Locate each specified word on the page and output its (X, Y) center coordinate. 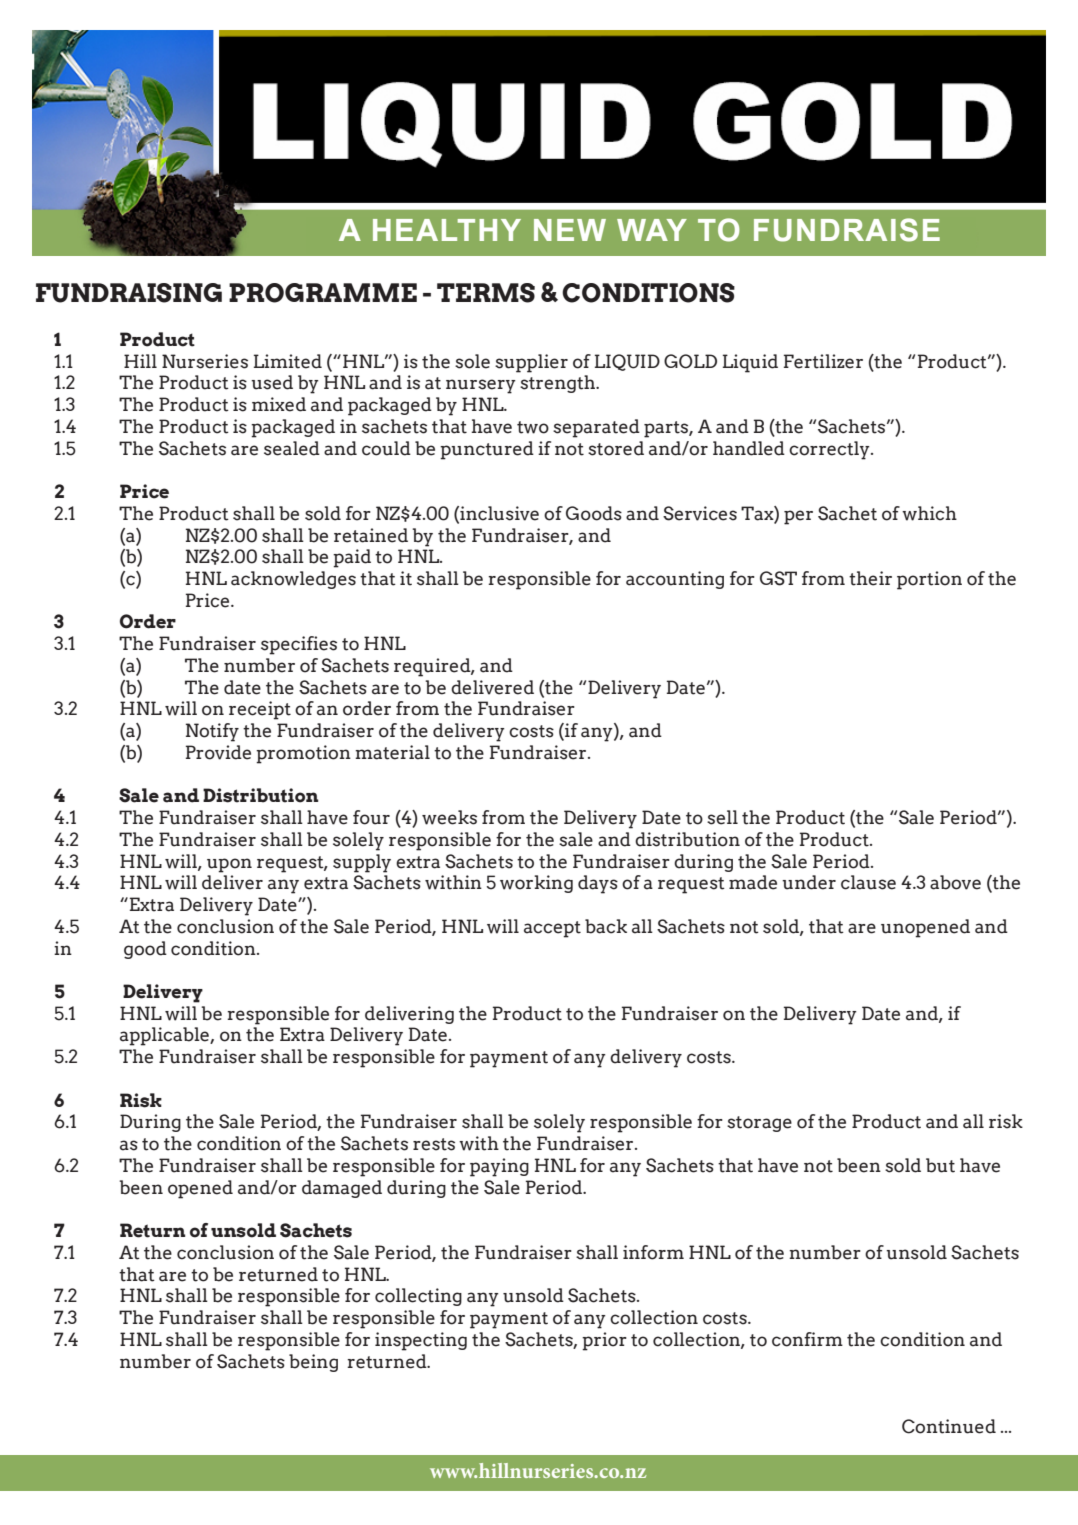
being (313, 1363)
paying (499, 1167)
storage (759, 1124)
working (536, 884)
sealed (292, 448)
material (392, 752)
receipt (260, 710)
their (870, 578)
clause (868, 882)
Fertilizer (823, 361)
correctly (830, 450)
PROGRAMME (323, 293)
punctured (487, 450)
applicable (165, 1036)
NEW (570, 230)
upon (229, 865)
